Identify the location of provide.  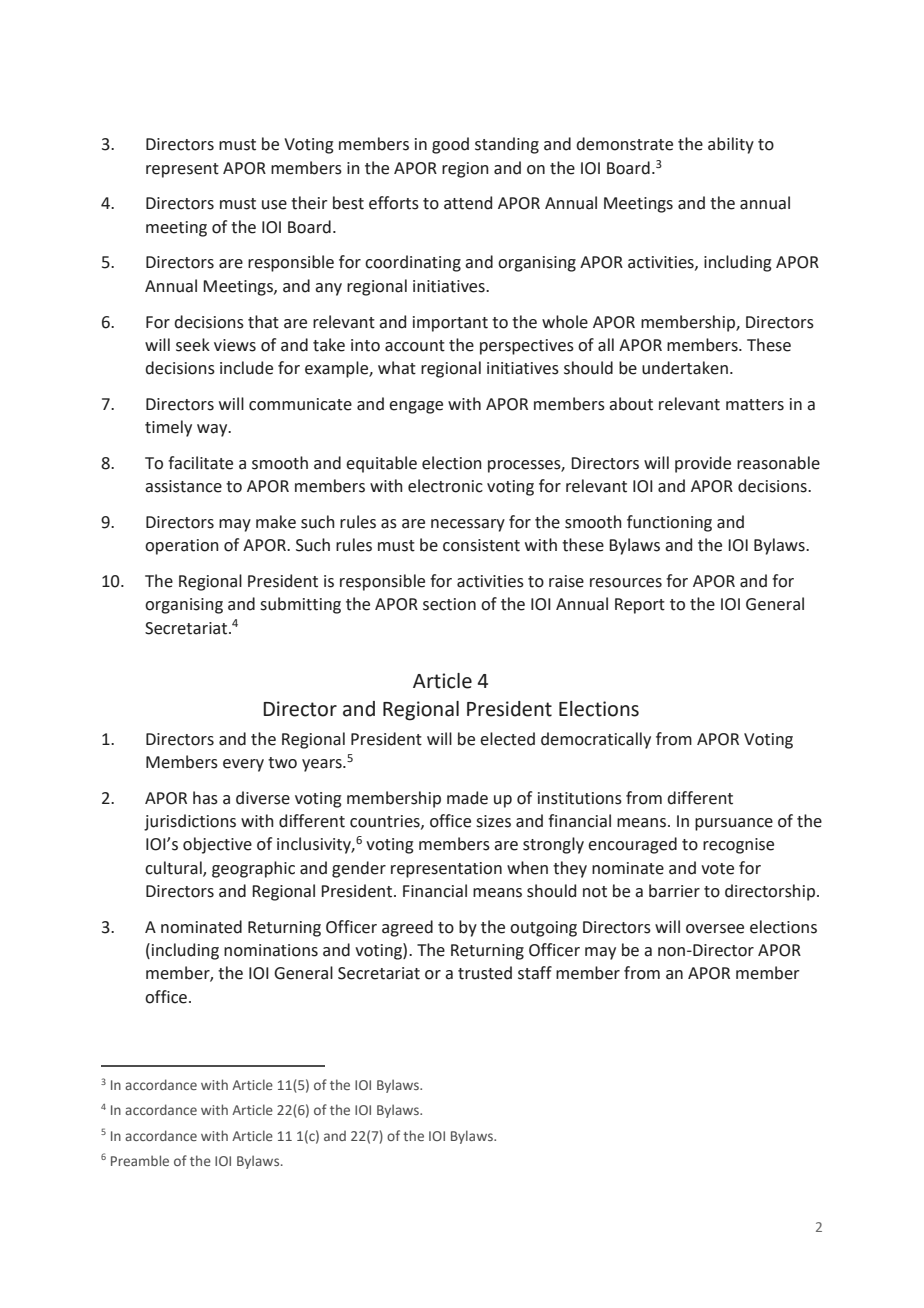
(703, 464).
